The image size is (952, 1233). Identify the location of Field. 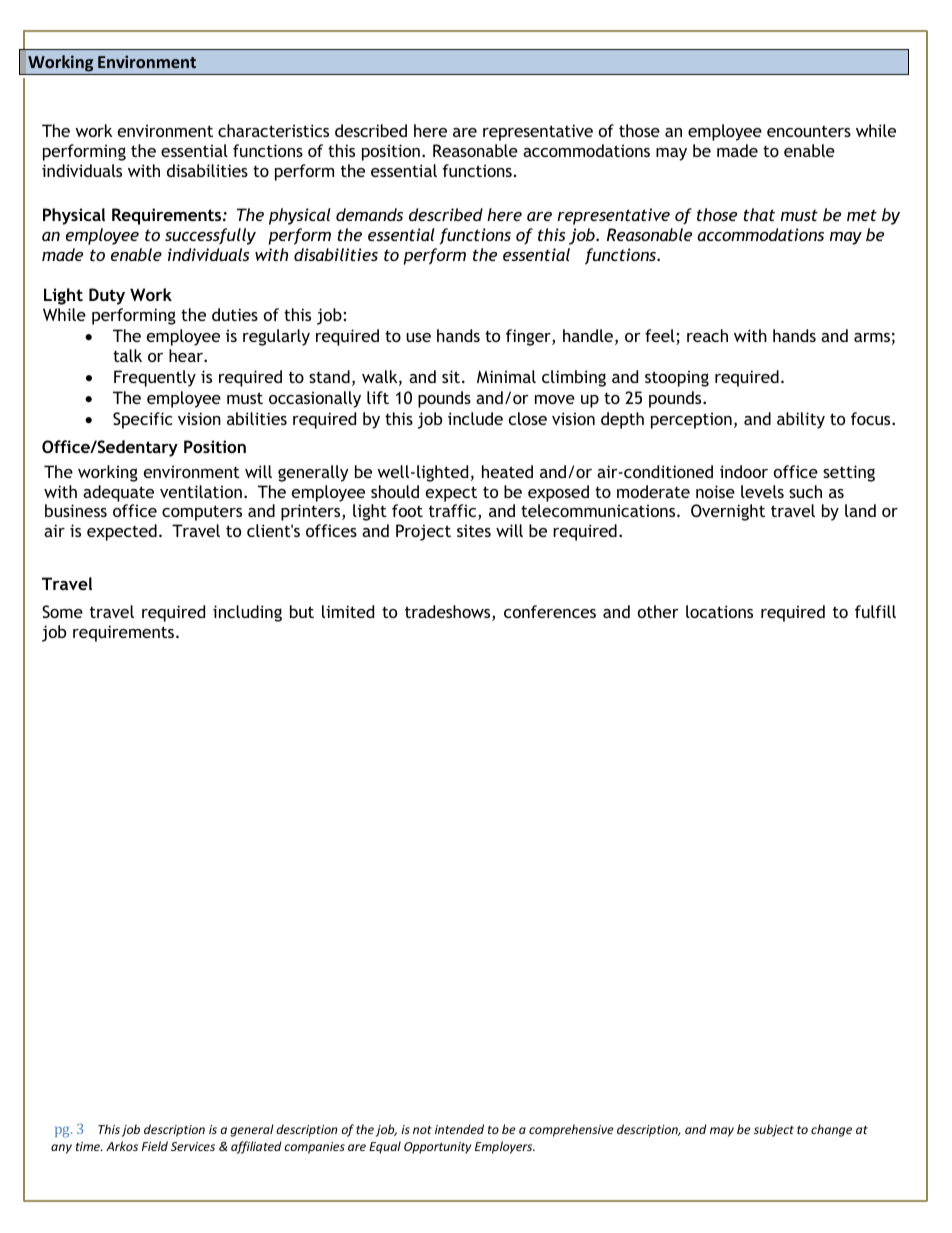
(155, 1146).
